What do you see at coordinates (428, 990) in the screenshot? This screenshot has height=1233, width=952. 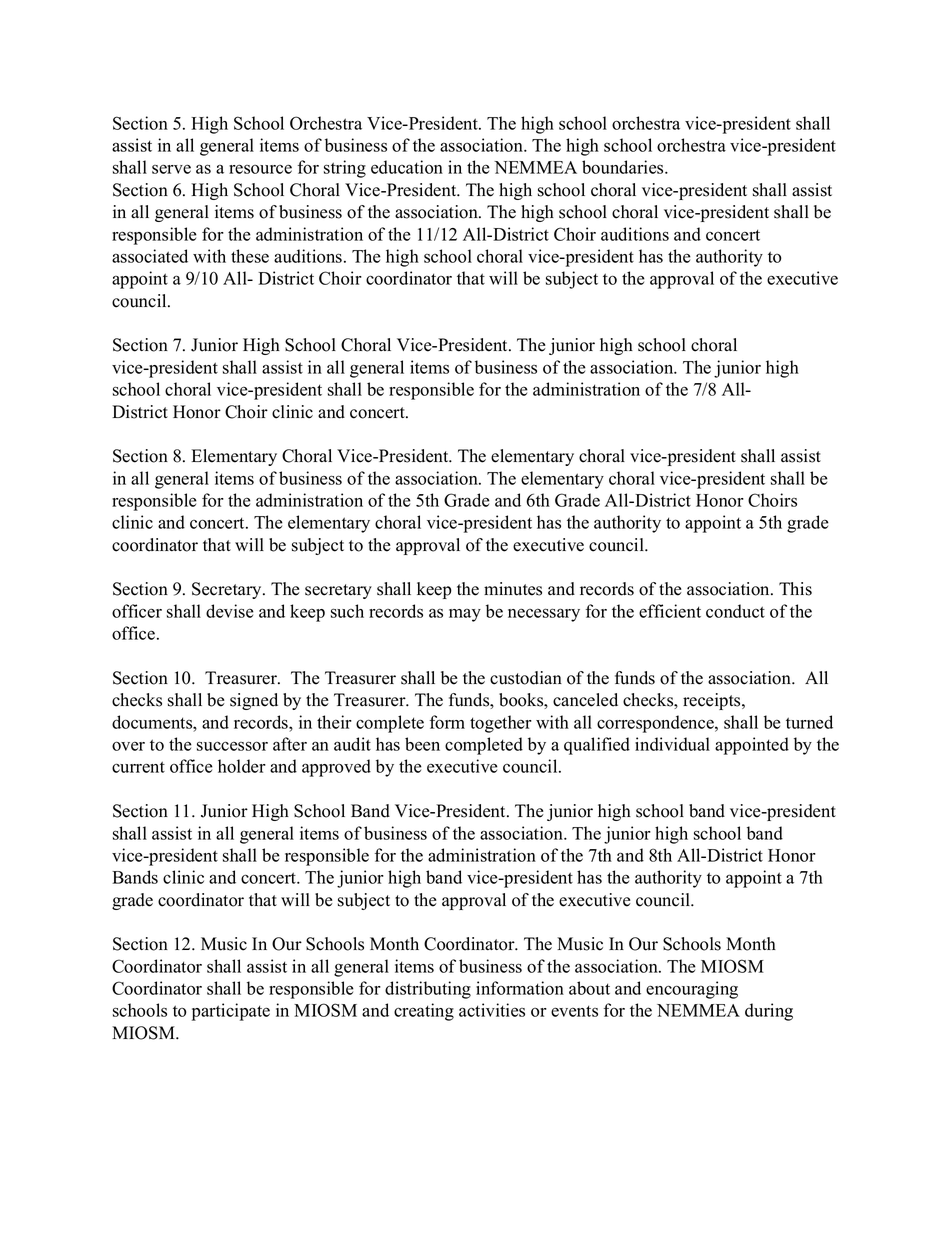 I see `distributing` at bounding box center [428, 990].
